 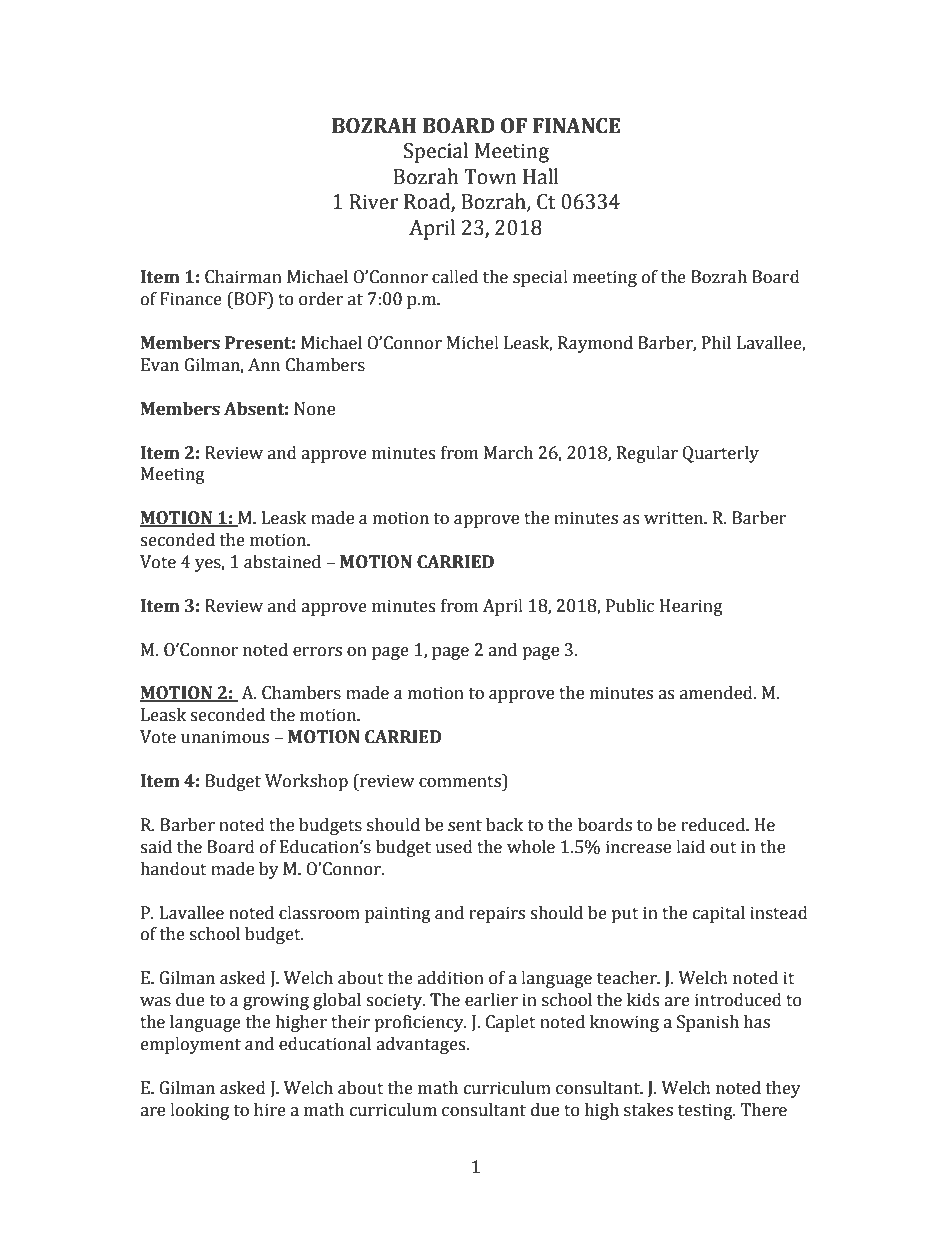 What do you see at coordinates (317, 652) in the document?
I see `errors` at bounding box center [317, 652].
